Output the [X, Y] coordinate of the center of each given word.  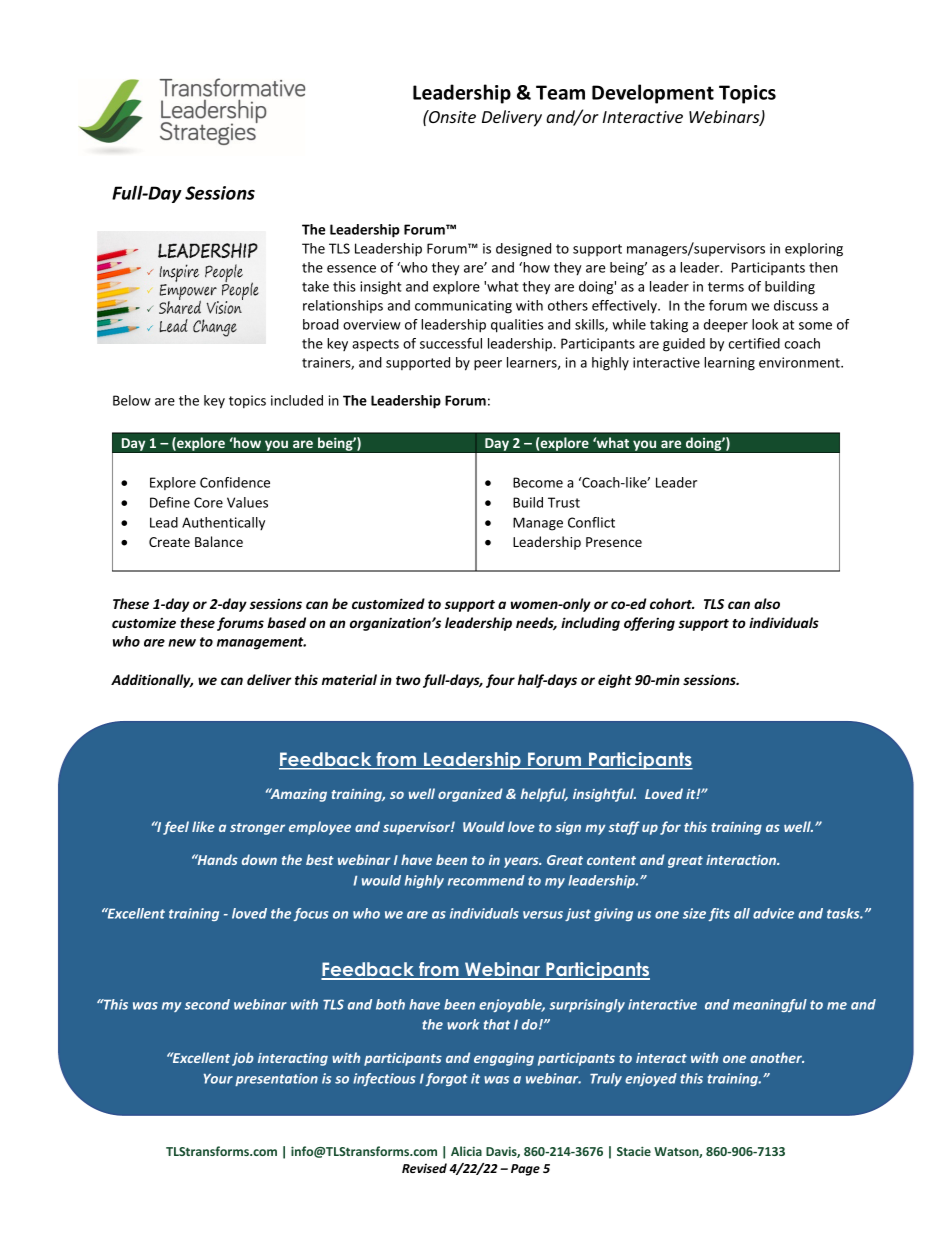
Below [132, 400]
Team [560, 92]
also [767, 603]
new [182, 643]
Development [653, 94]
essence [351, 269]
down [259, 859]
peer [488, 365]
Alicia [466, 1151]
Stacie [634, 1151]
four [500, 681]
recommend [486, 880]
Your [218, 1078]
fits [719, 914]
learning [729, 364]
